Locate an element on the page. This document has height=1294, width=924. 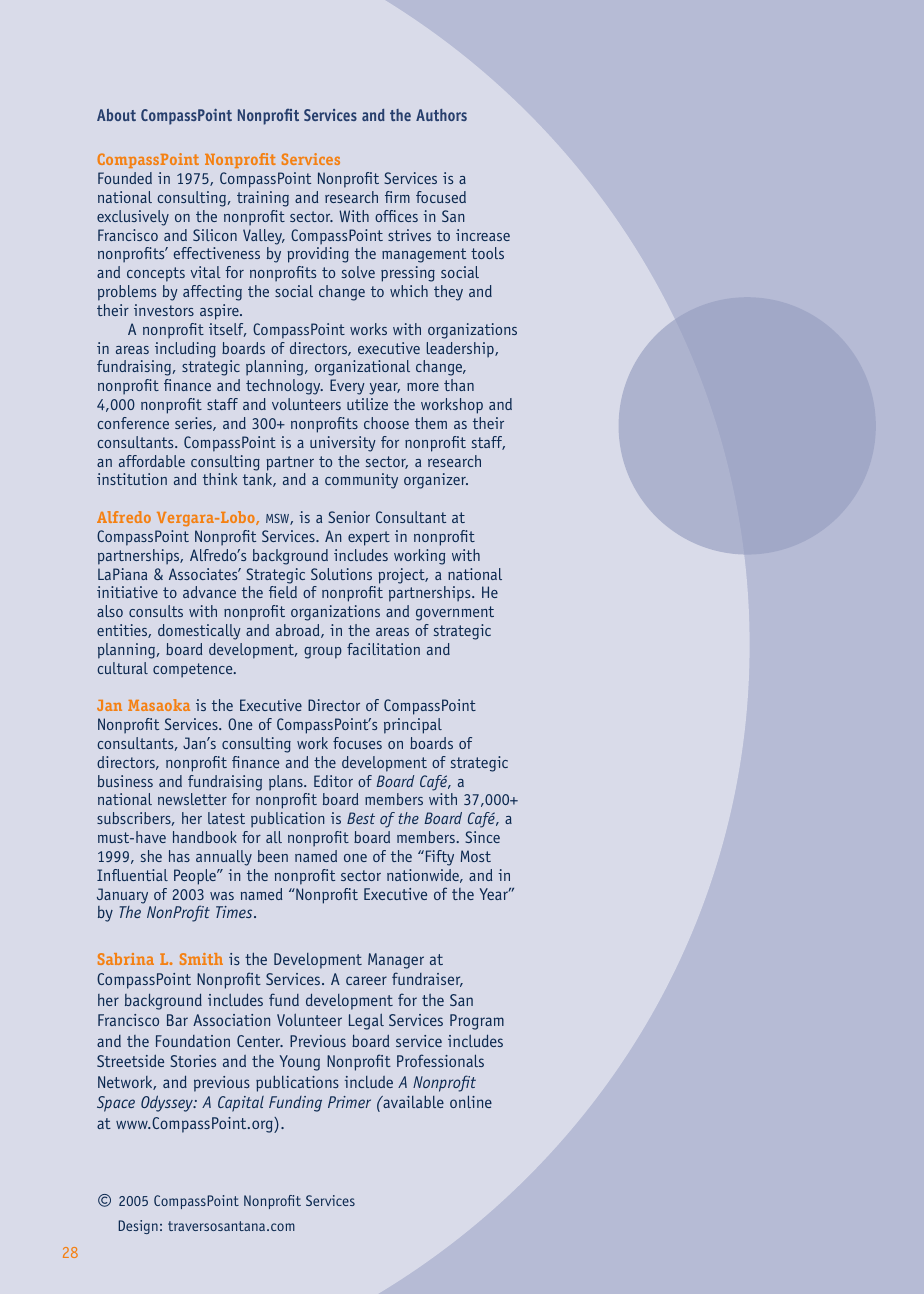
Founded is located at coordinates (125, 178).
